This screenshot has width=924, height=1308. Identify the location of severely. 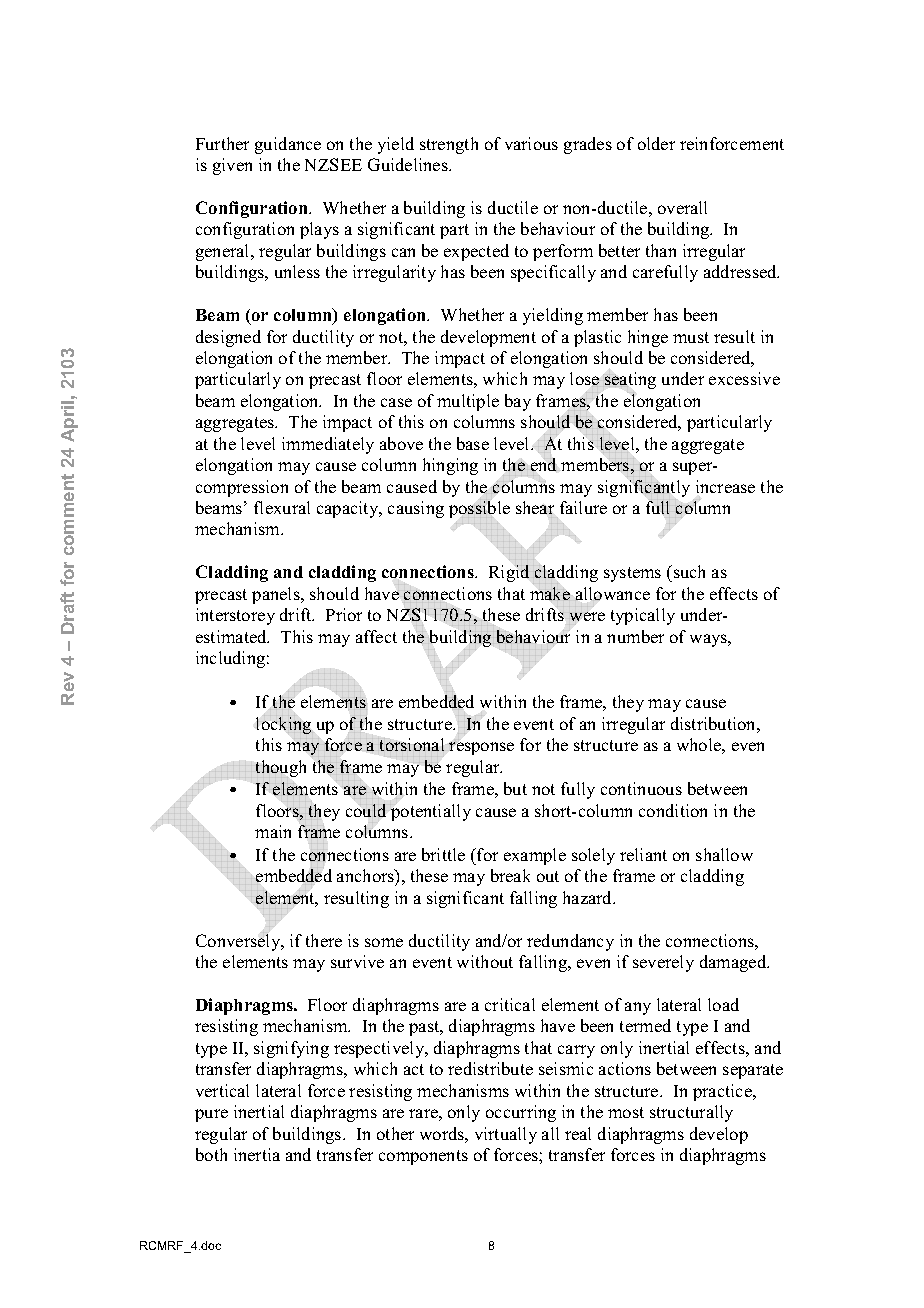
(663, 963).
